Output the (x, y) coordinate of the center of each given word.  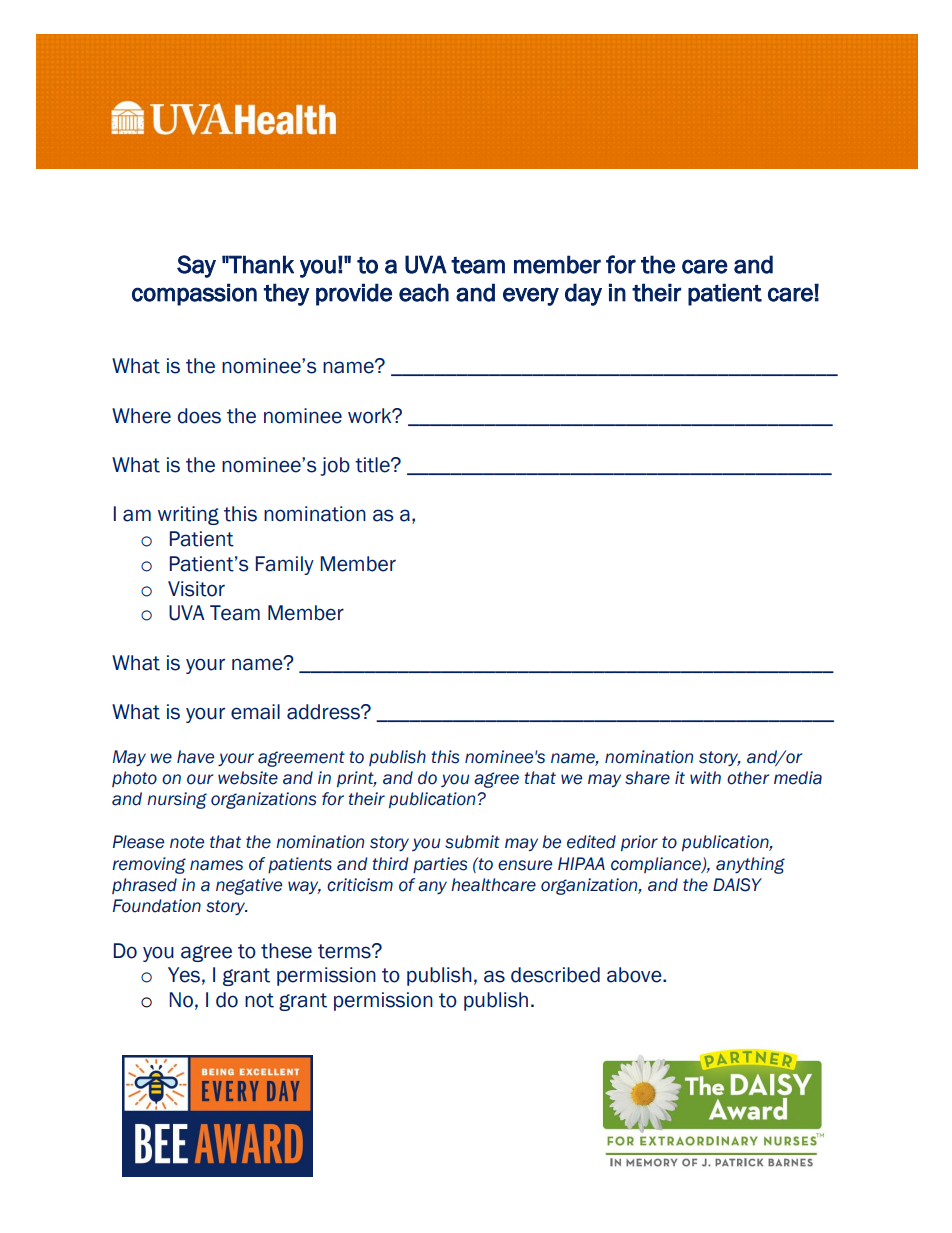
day (583, 294)
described (555, 975)
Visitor (196, 589)
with (705, 777)
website (248, 778)
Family (285, 565)
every (531, 296)
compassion (194, 294)
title (373, 465)
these (286, 951)
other (748, 778)
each (424, 292)
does (199, 416)
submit (472, 842)
